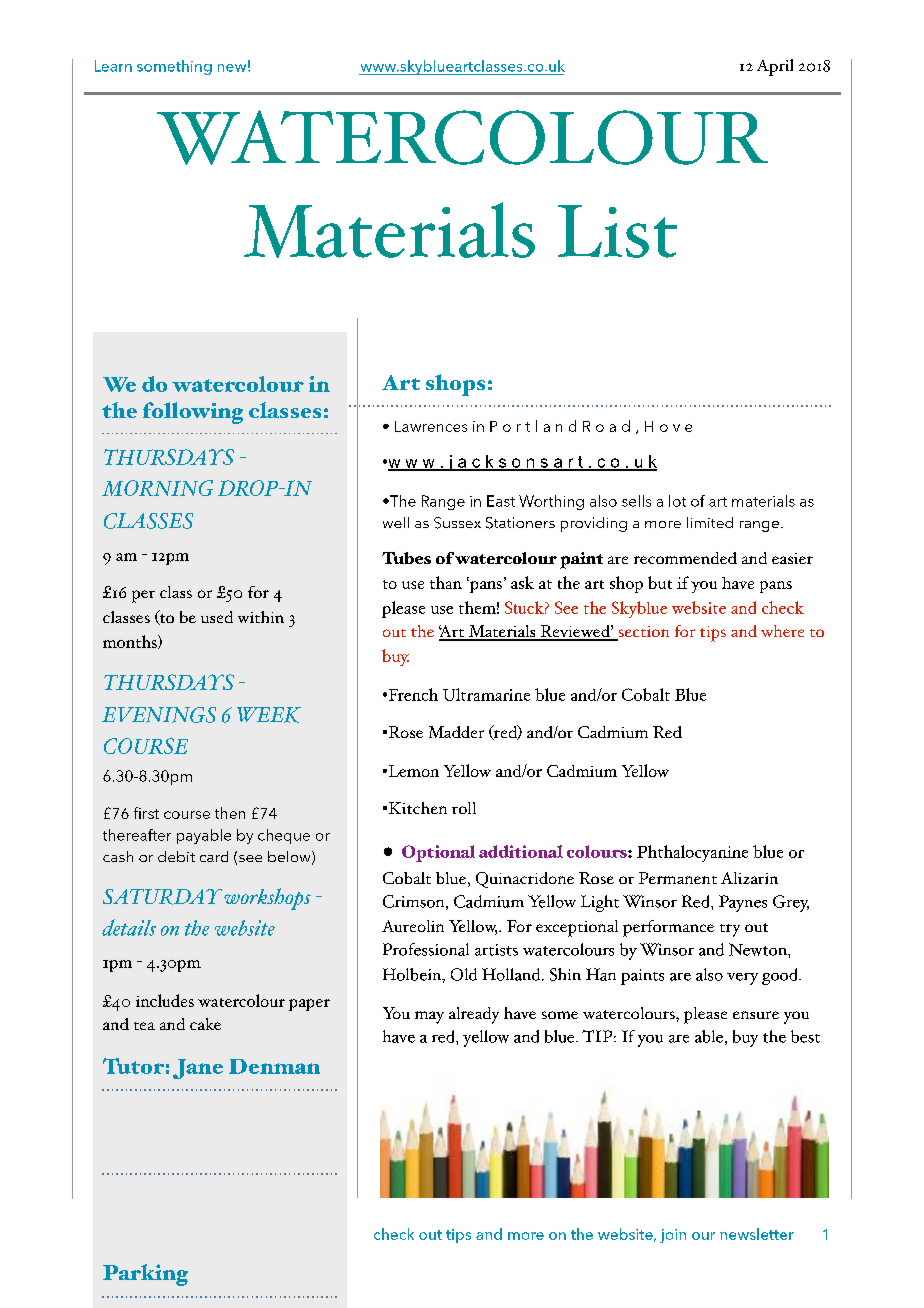  Describe the element at coordinates (113, 66) in the screenshot. I see `Learn` at that location.
